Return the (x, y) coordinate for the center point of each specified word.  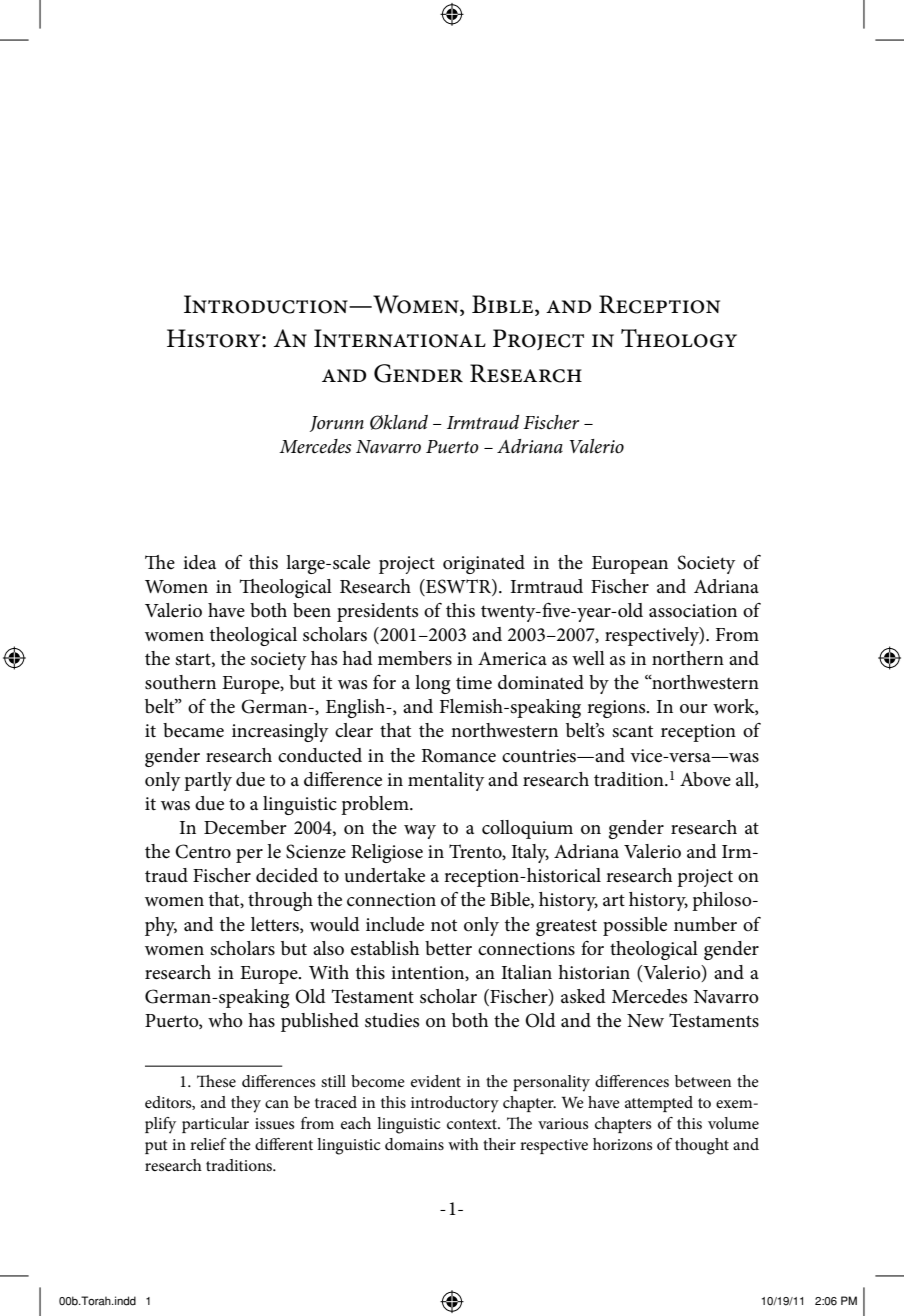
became (193, 730)
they (246, 1104)
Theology (679, 338)
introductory (455, 1104)
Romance (458, 756)
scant (632, 731)
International (400, 338)
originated (484, 564)
